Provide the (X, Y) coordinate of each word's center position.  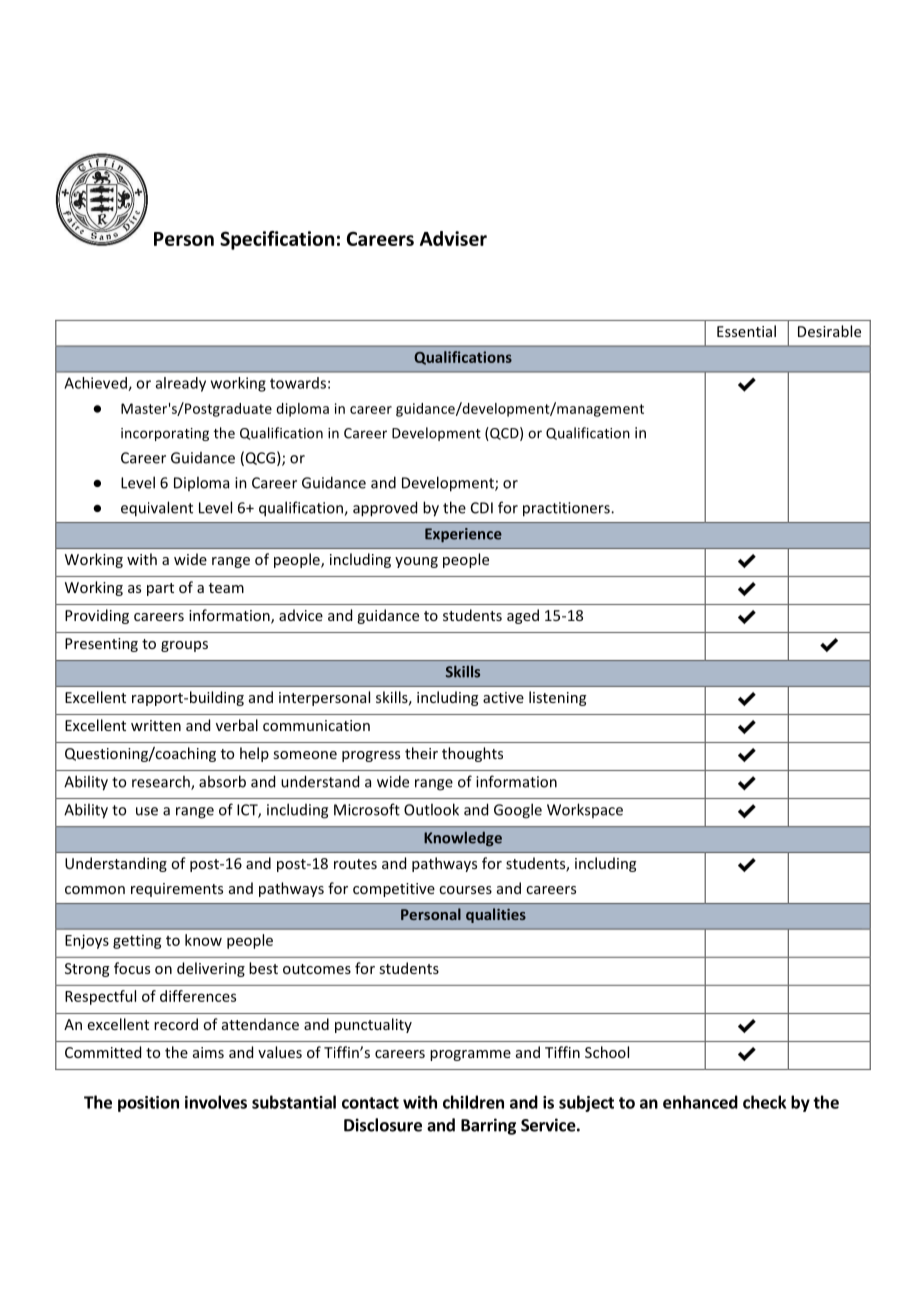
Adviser (453, 238)
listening (557, 698)
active (503, 697)
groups (184, 646)
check (764, 1102)
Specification (277, 240)
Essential (746, 331)
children (473, 1102)
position (148, 1104)
